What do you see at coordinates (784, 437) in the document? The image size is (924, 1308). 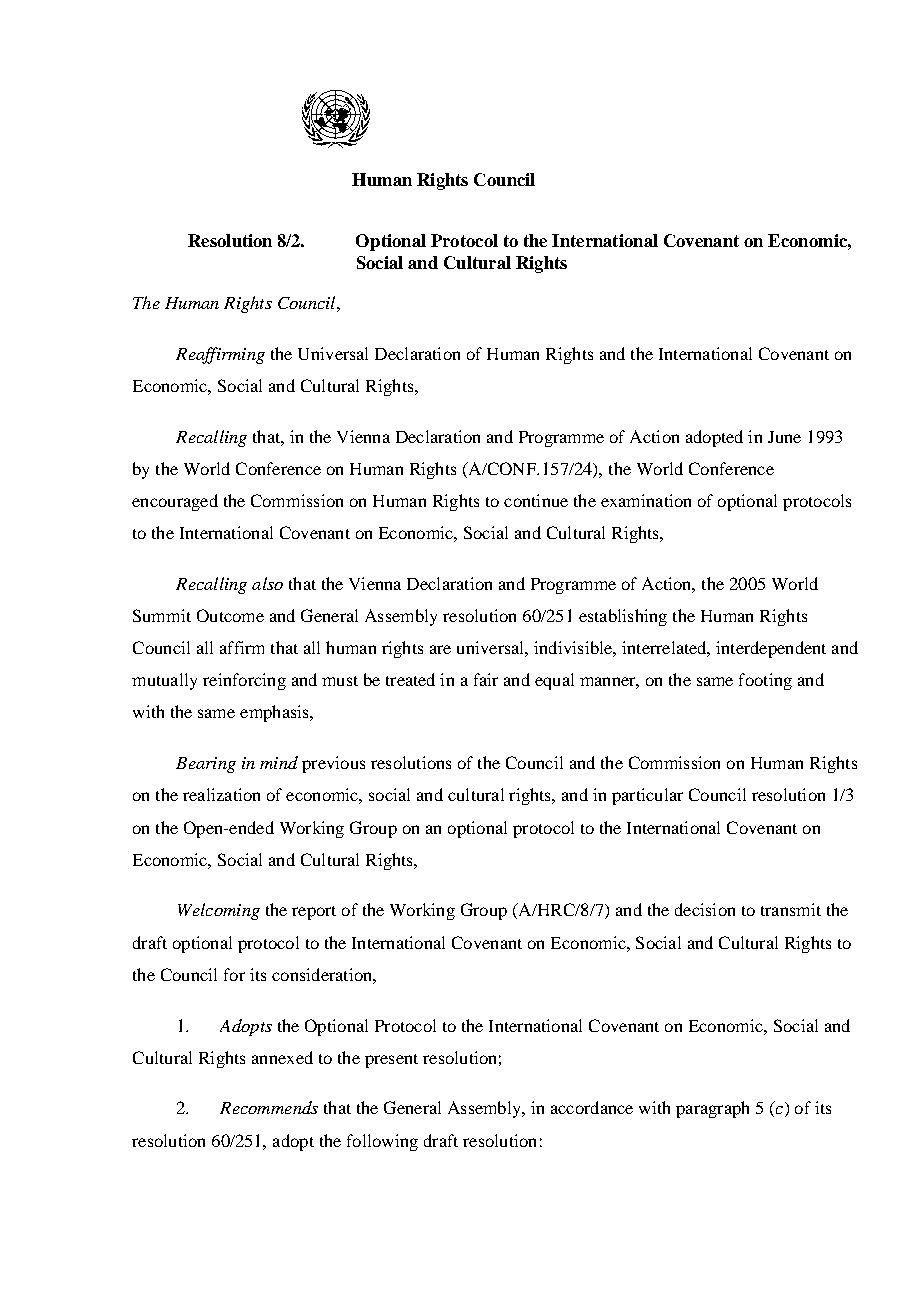 I see `June` at bounding box center [784, 437].
